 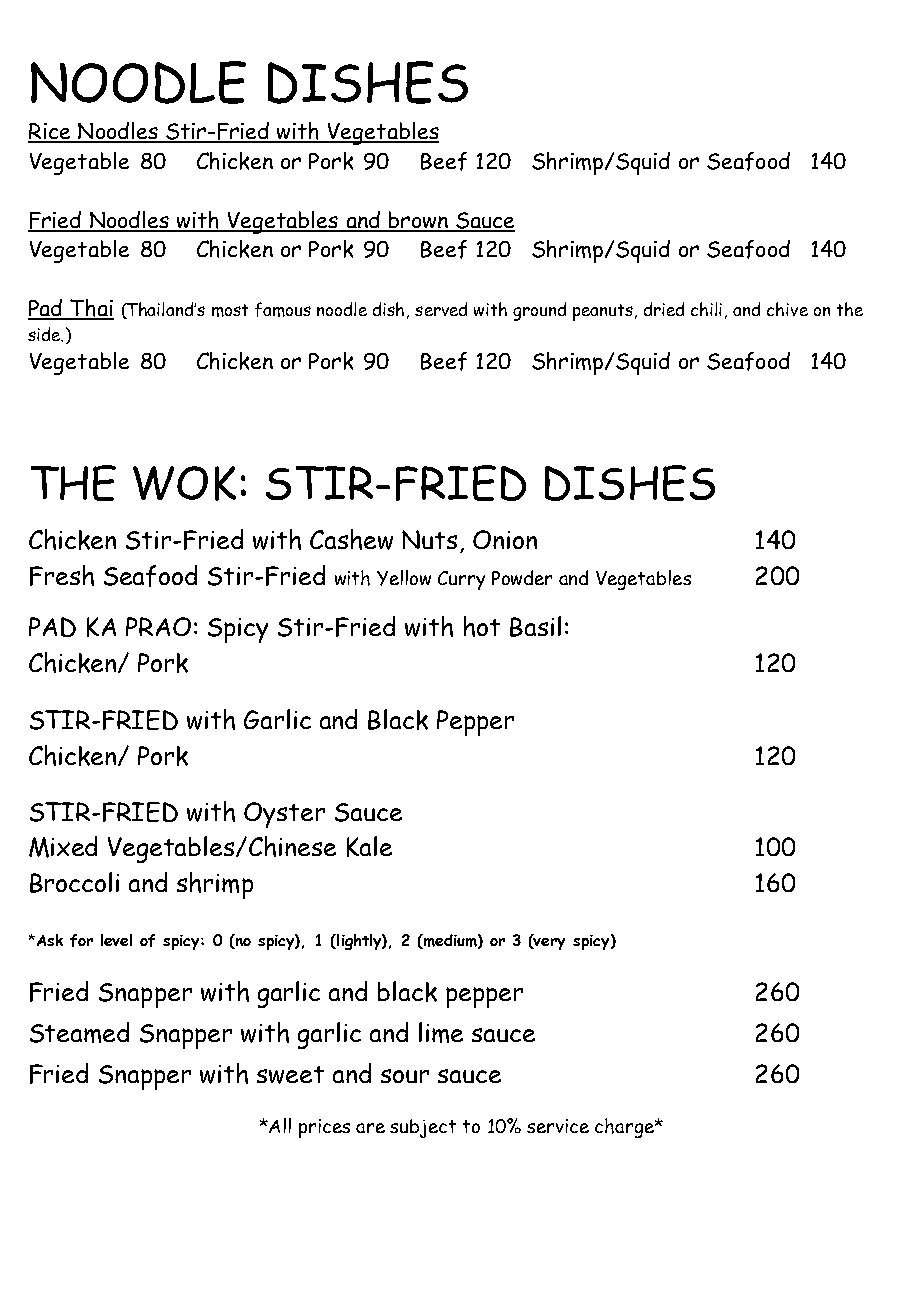 What do you see at coordinates (230, 310) in the screenshot?
I see `most` at bounding box center [230, 310].
